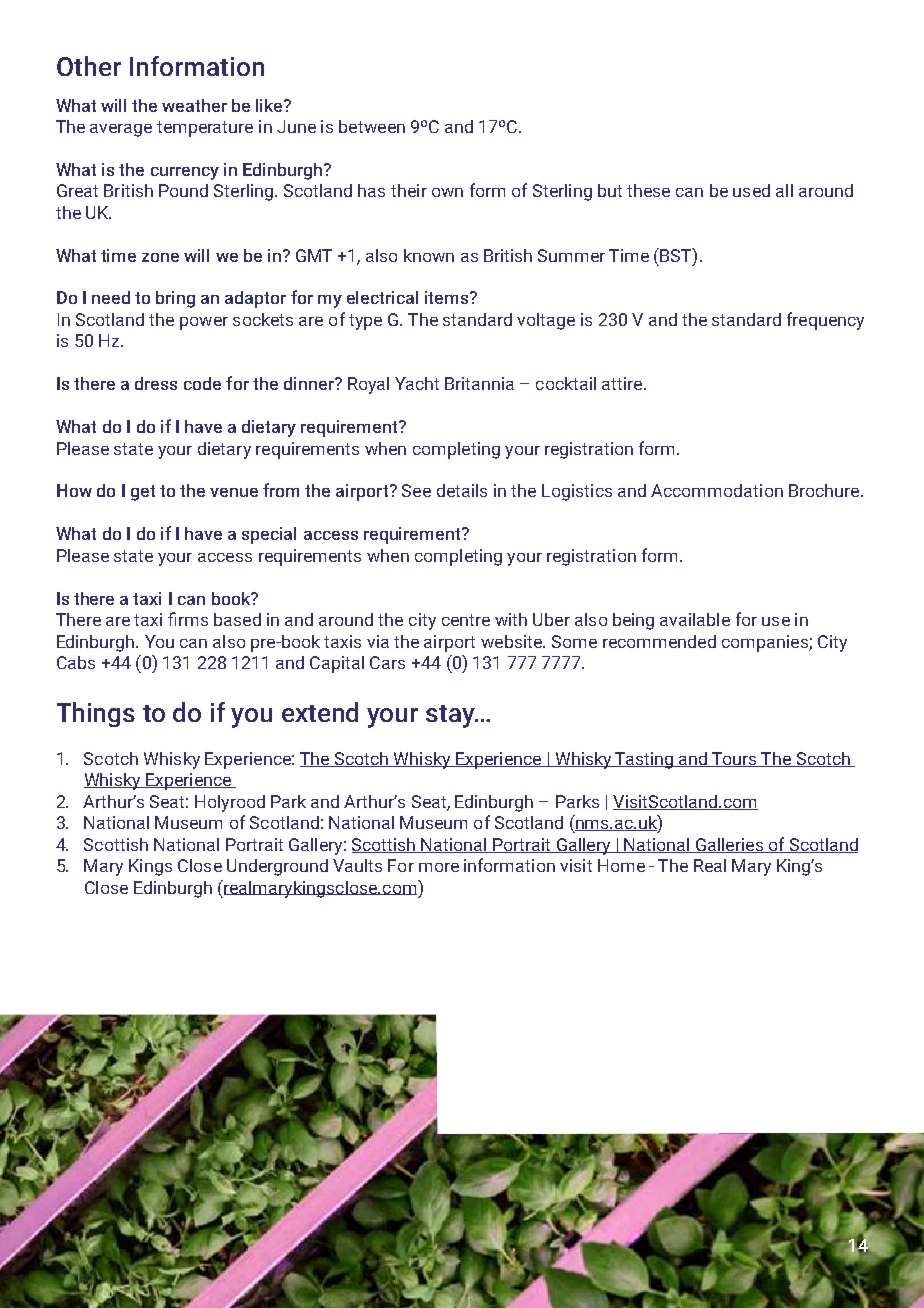 The height and width of the screenshot is (1308, 924). I want to click on between, so click(372, 126).
